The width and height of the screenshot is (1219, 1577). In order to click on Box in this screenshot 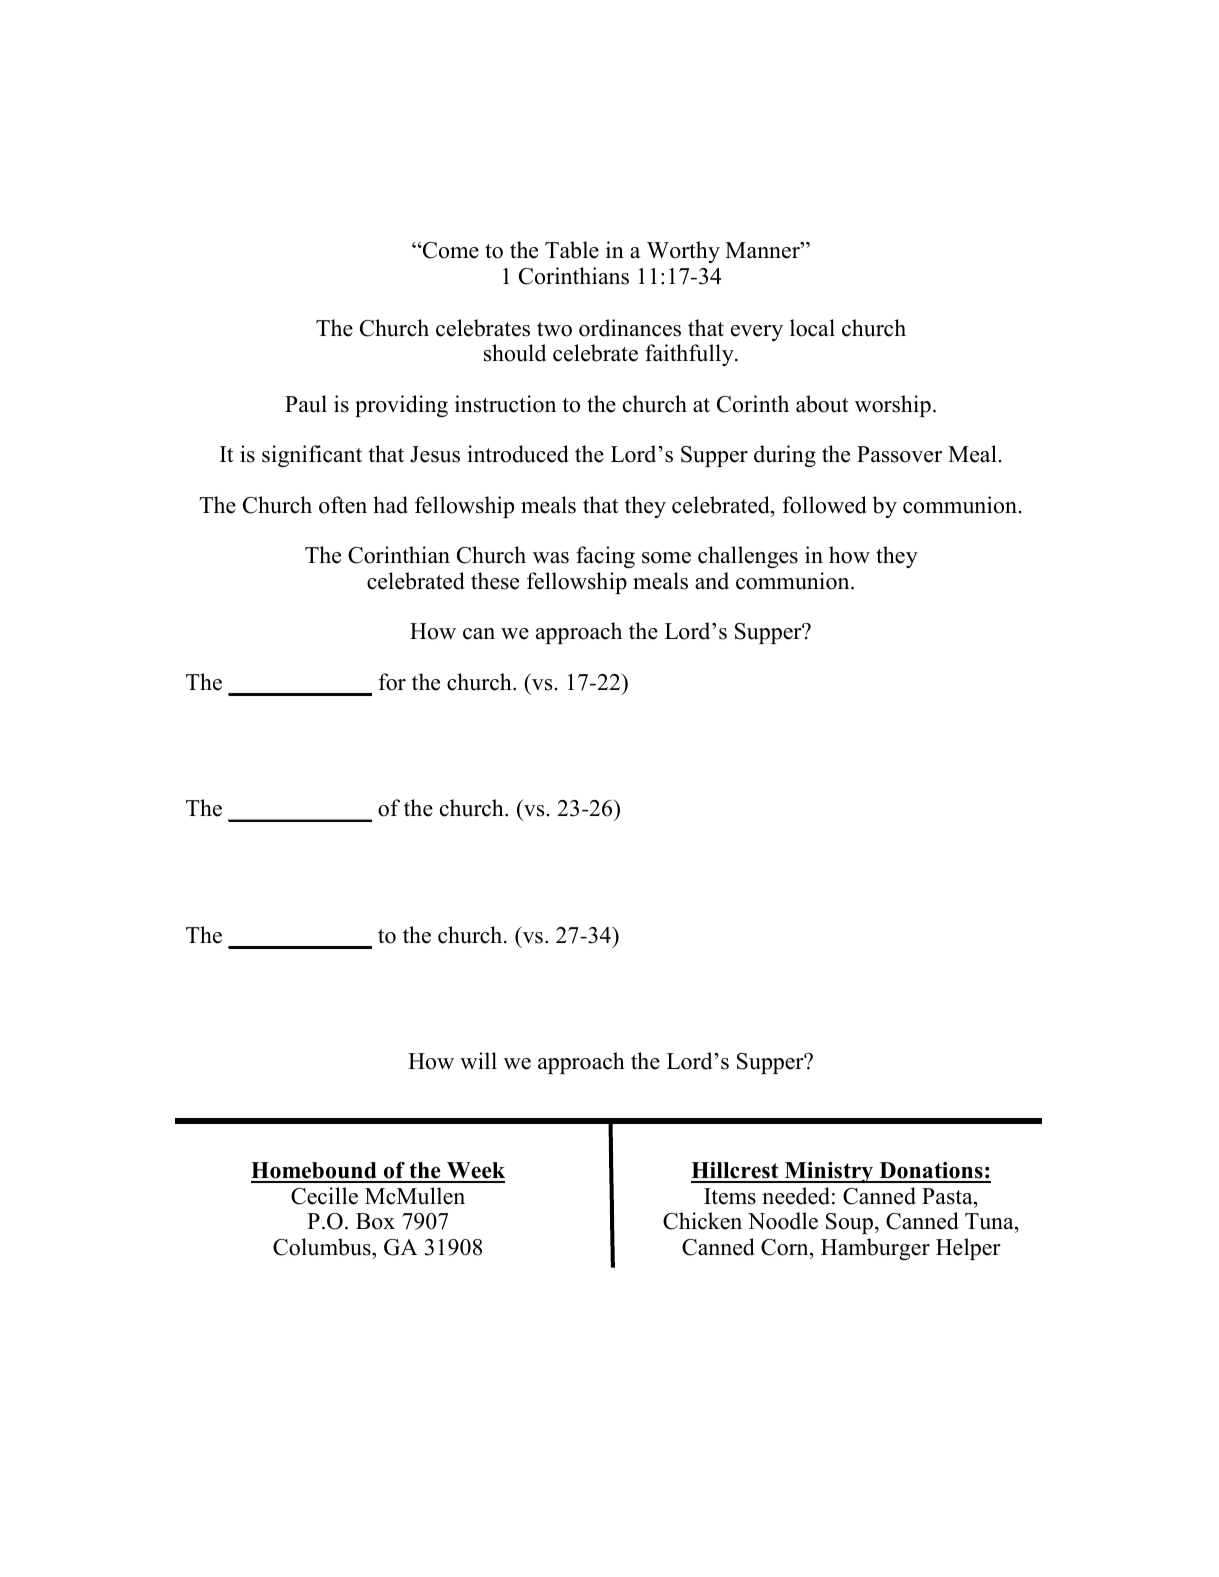, I will do `click(375, 1221)`.
